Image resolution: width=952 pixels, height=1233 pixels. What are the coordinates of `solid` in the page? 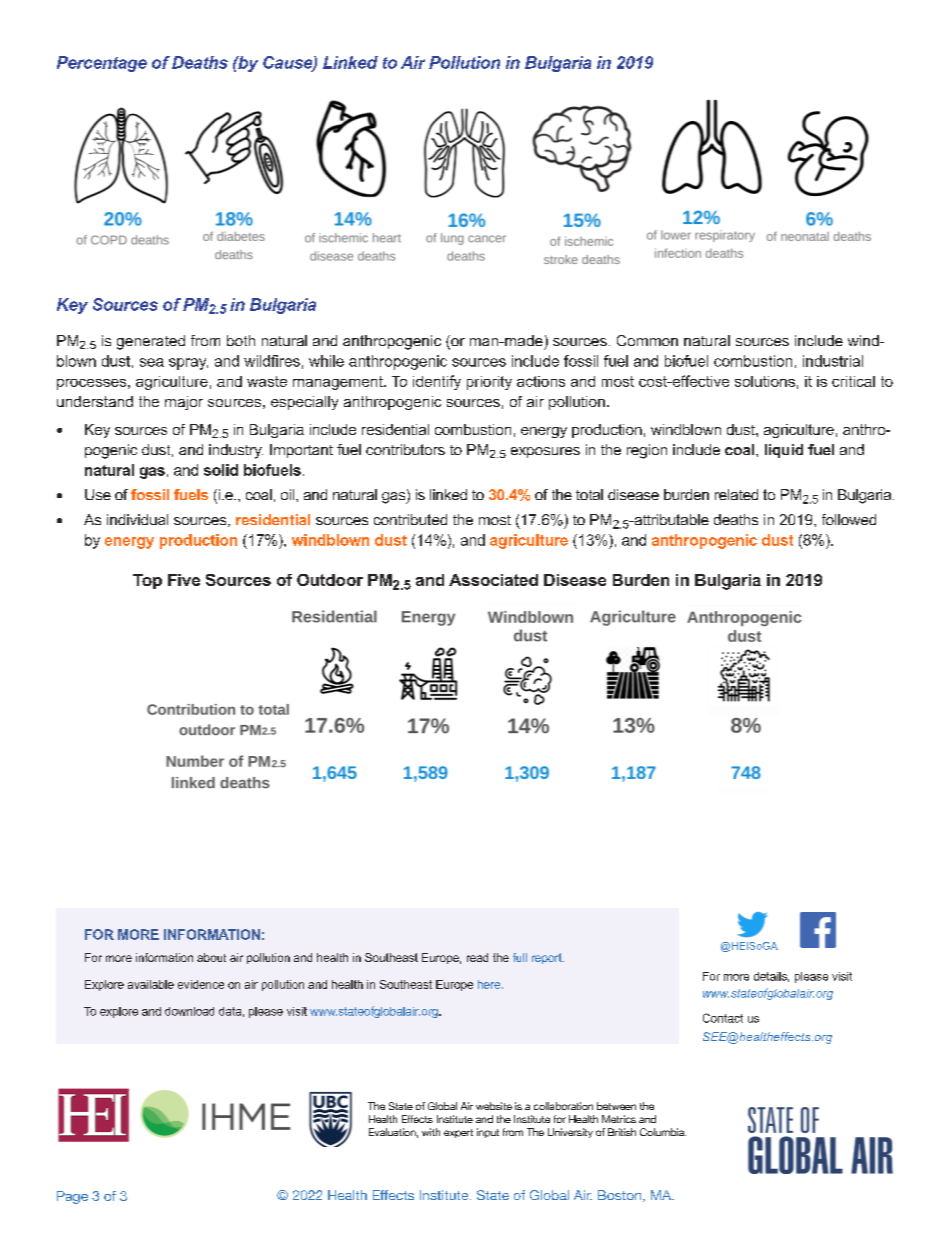 It's located at (221, 470).
